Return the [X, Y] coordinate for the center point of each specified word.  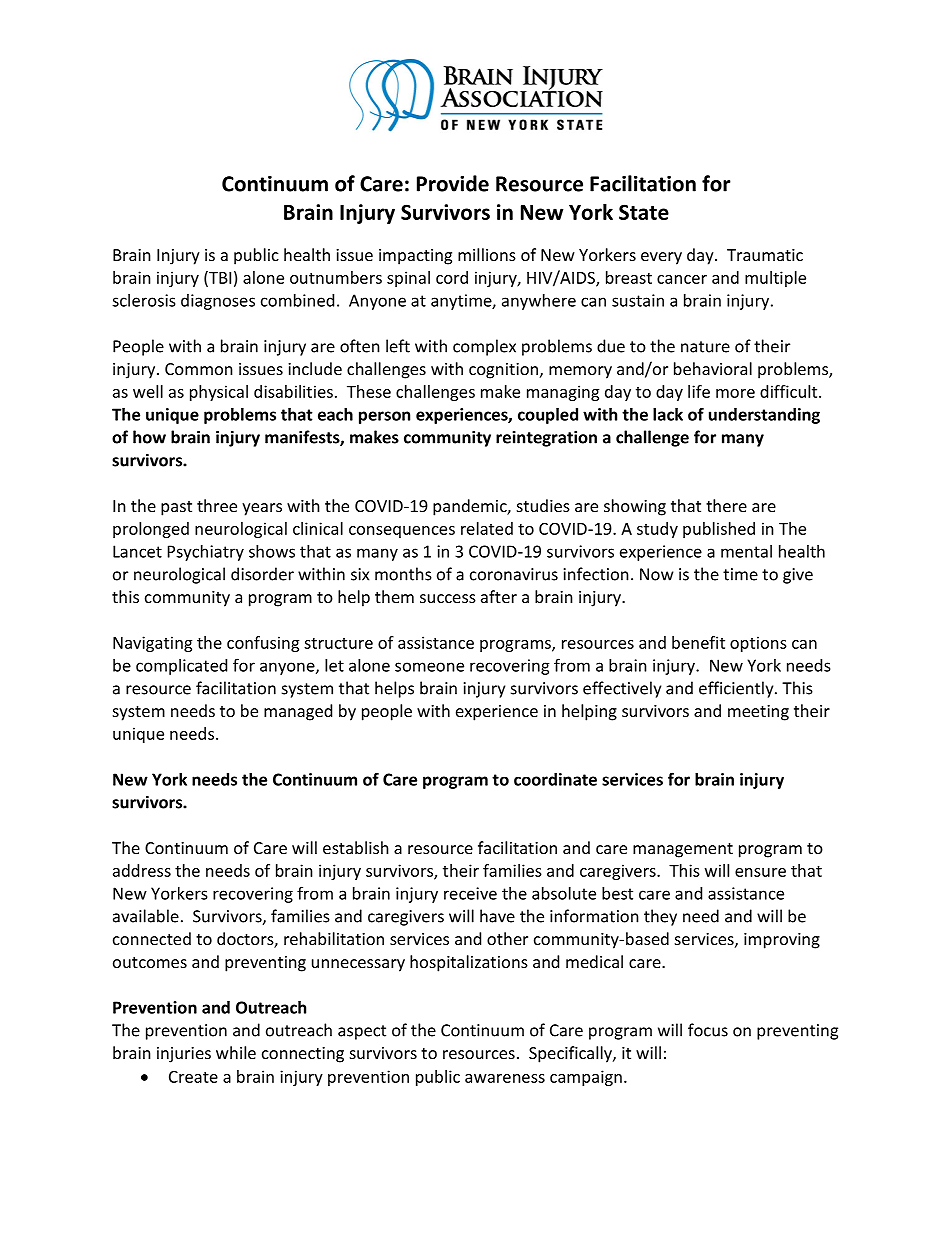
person [384, 417]
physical [219, 393]
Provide [453, 183]
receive [470, 893]
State [644, 212]
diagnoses [218, 302]
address [142, 870]
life [699, 391]
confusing [263, 644]
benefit [698, 642]
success [448, 598]
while [236, 1052]
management [683, 850]
